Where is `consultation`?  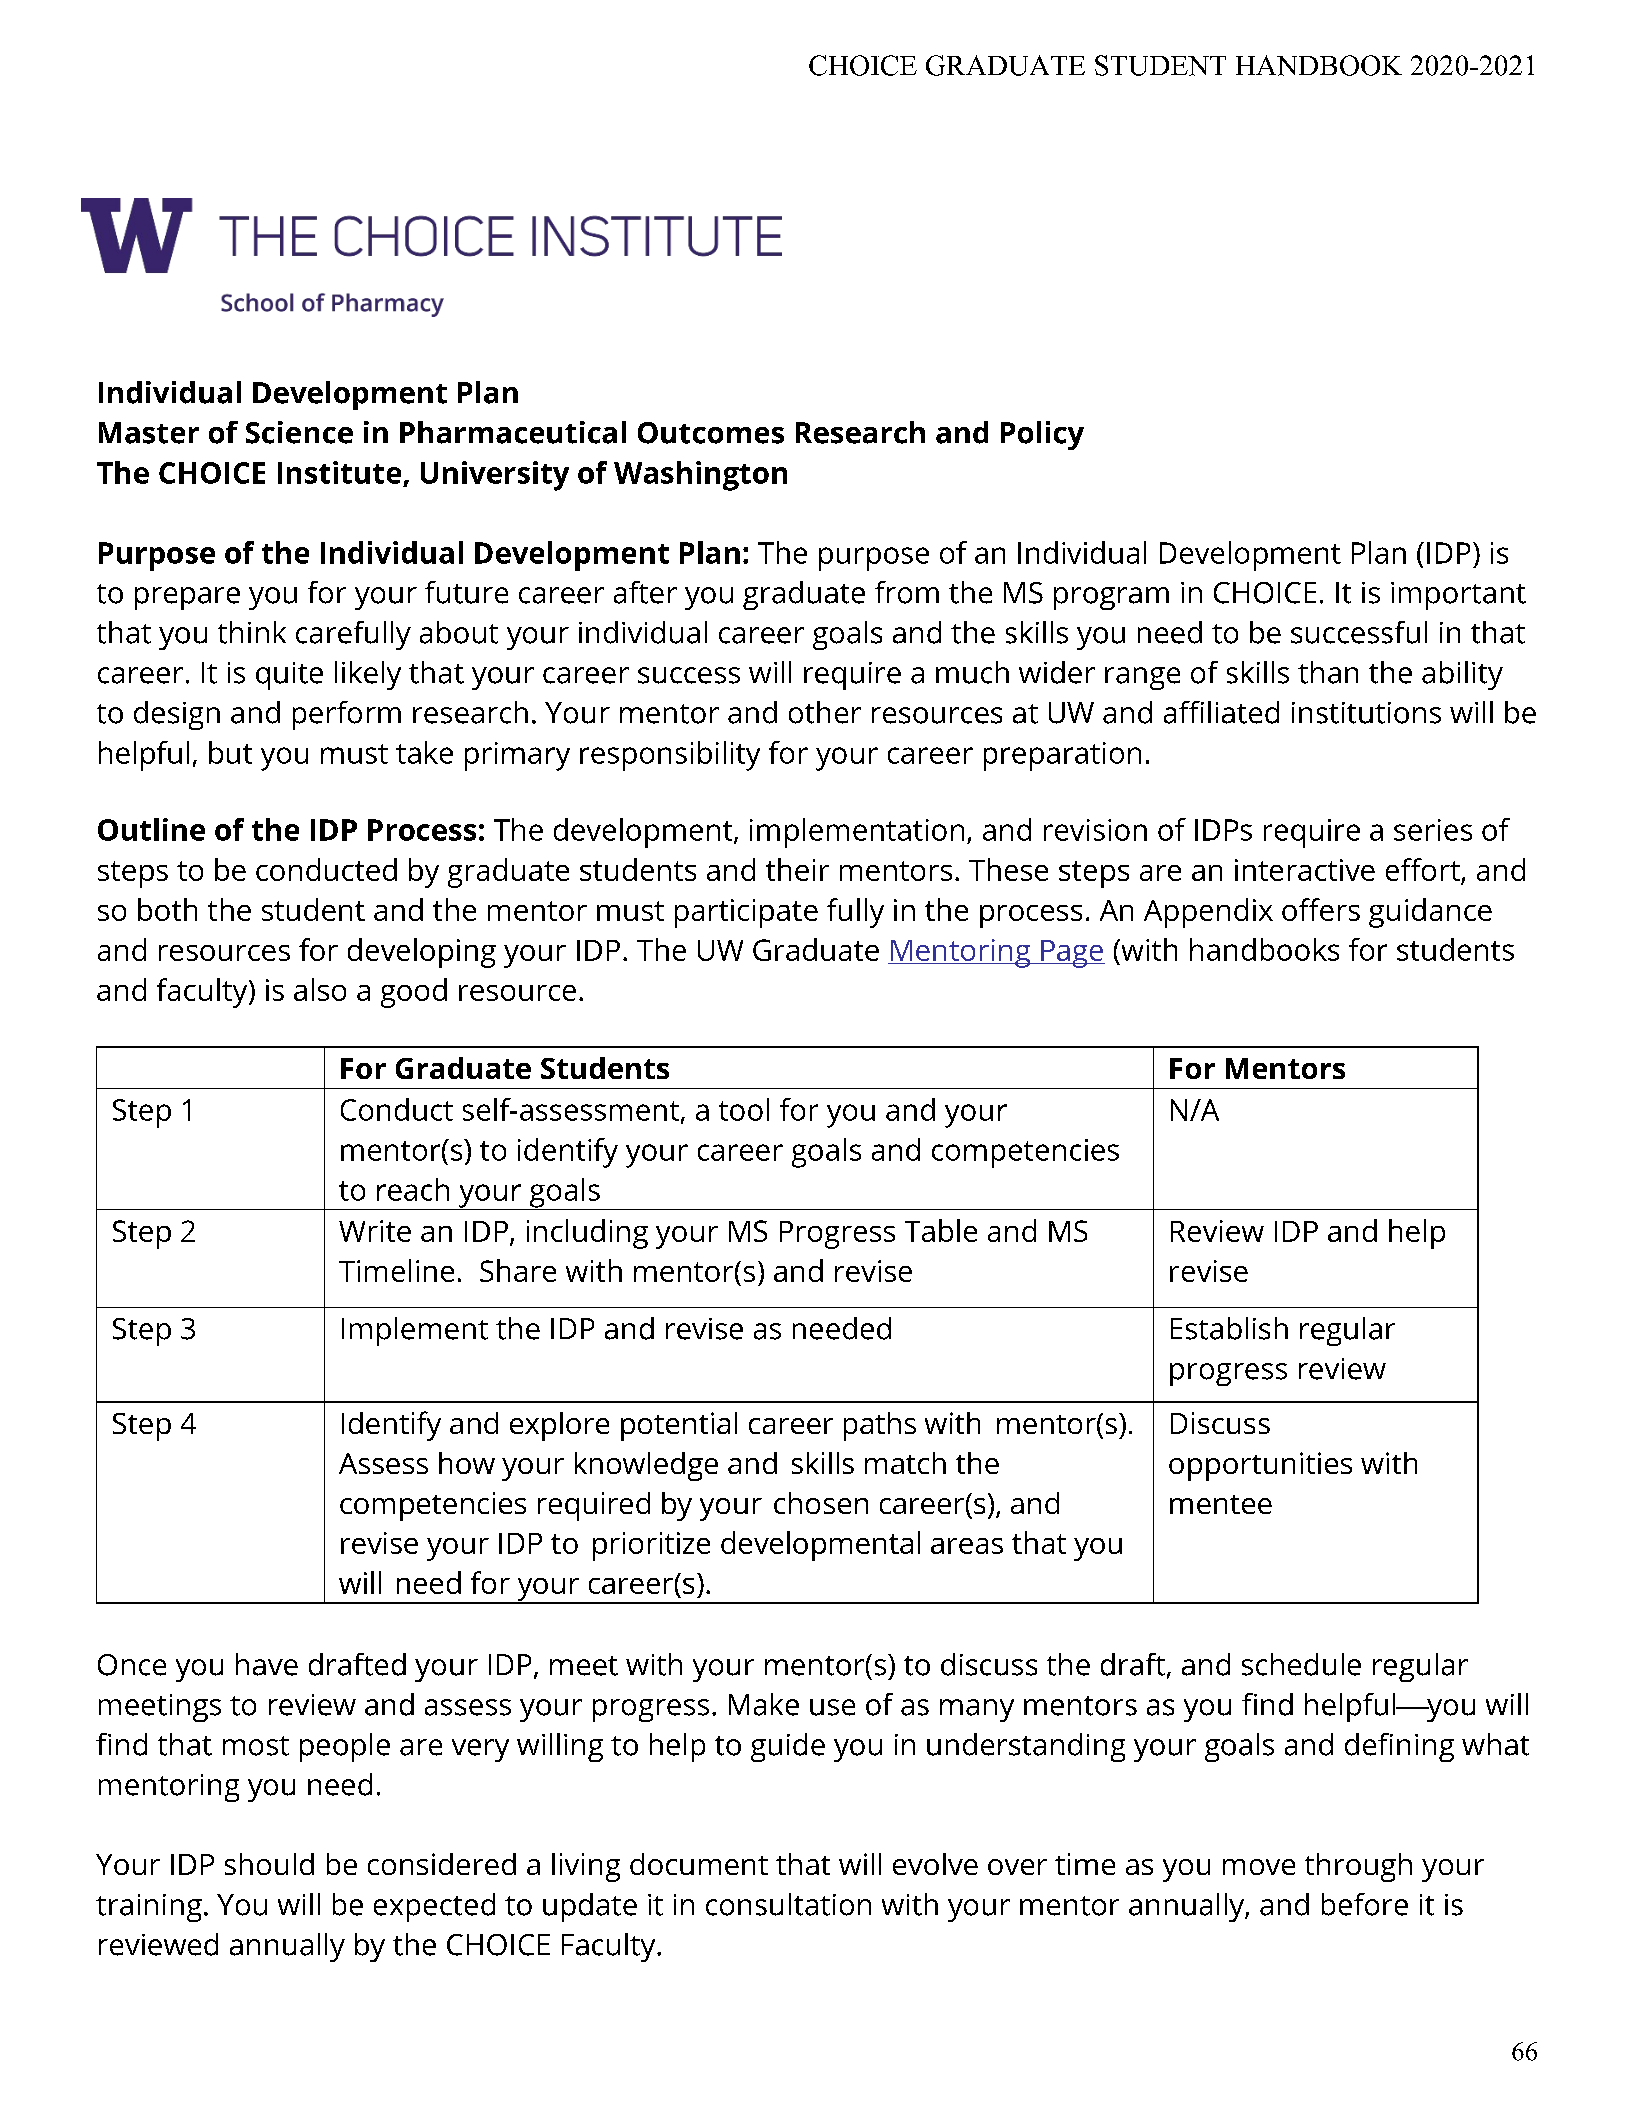
consultation is located at coordinates (788, 1904).
